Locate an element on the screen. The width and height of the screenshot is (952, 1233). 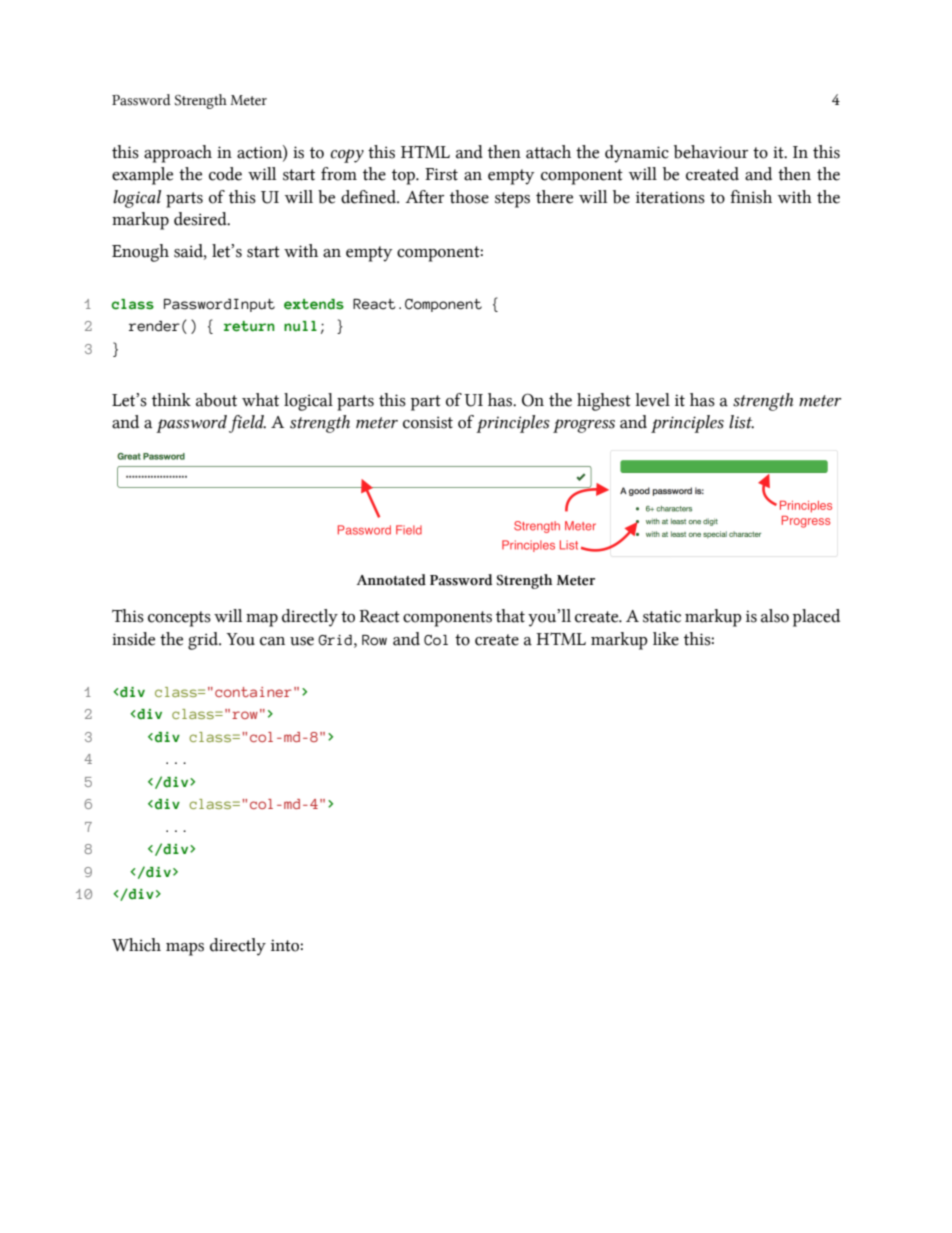
maps is located at coordinates (185, 949).
